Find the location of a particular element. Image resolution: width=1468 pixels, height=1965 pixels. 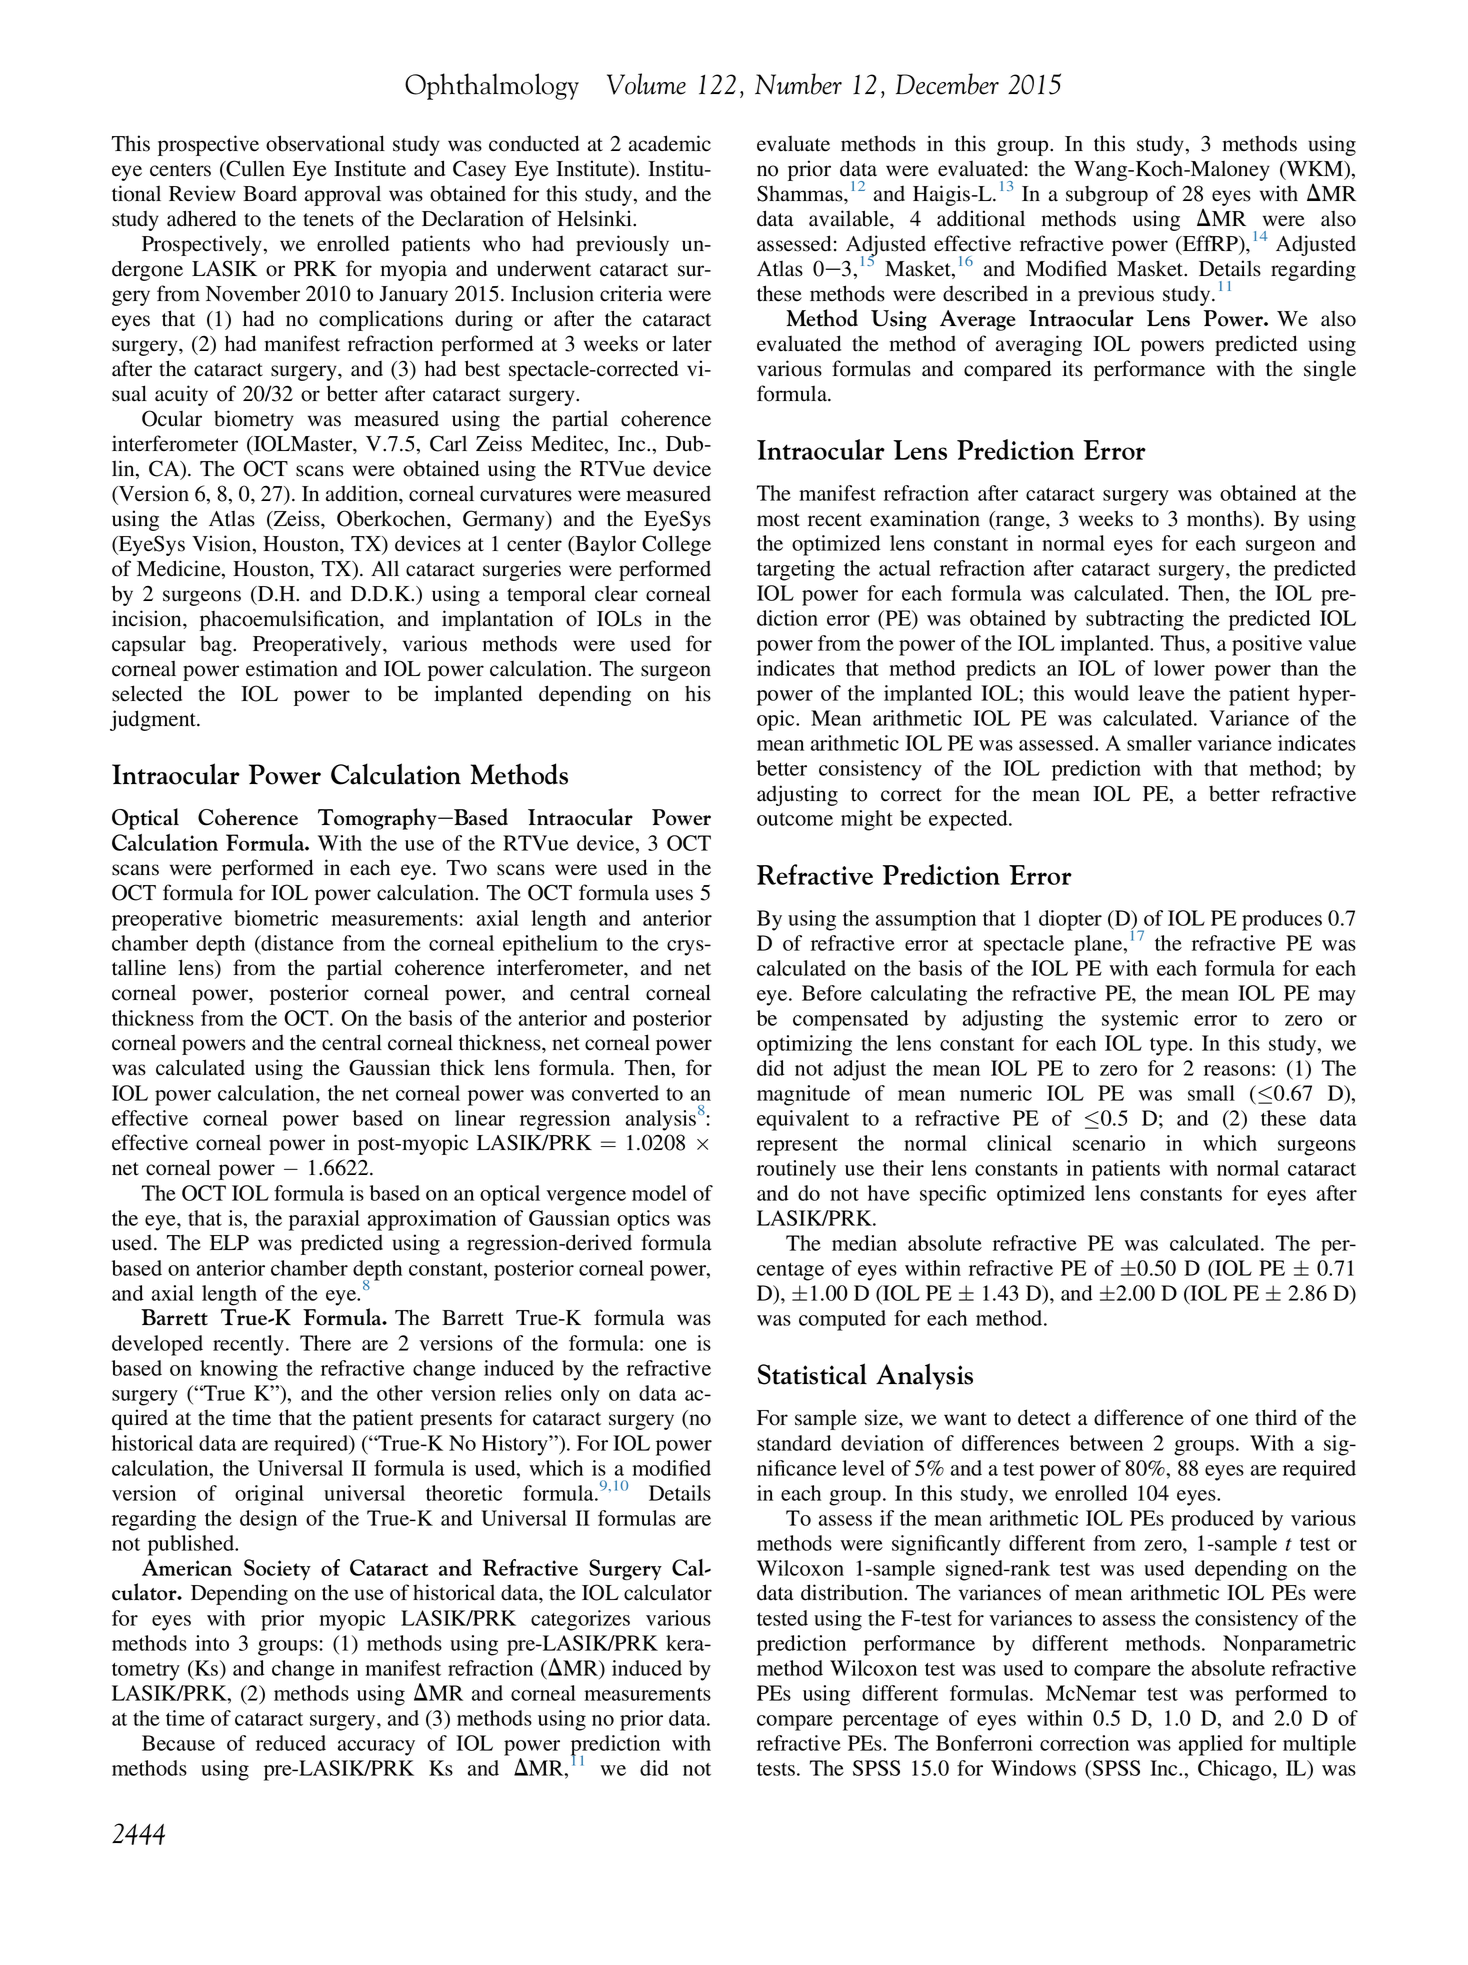

Cullen is located at coordinates (255, 168).
